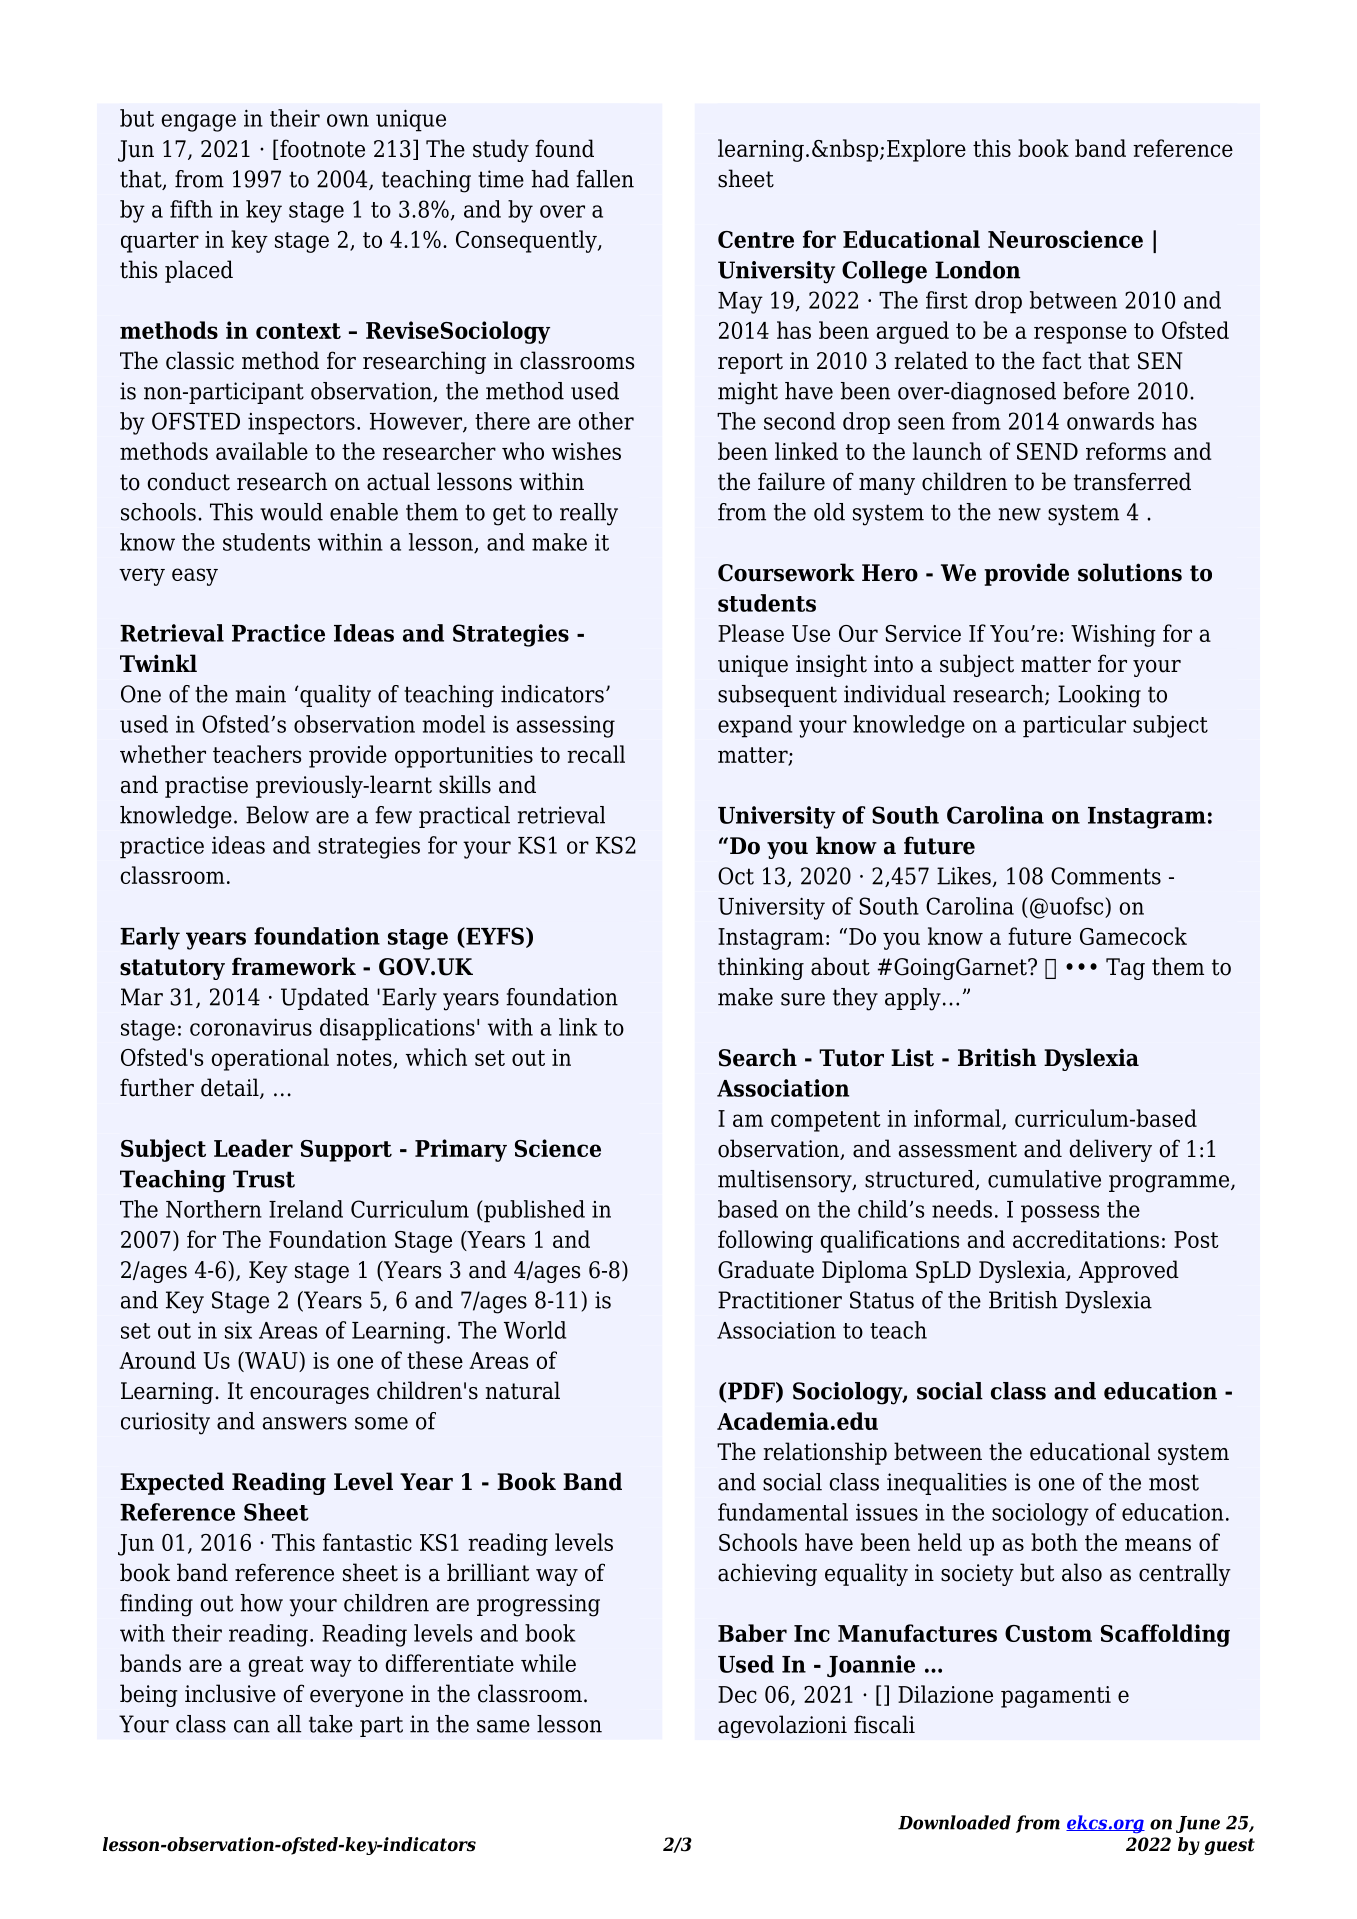  What do you see at coordinates (322, 148) in the screenshot?
I see `footnote` at bounding box center [322, 148].
